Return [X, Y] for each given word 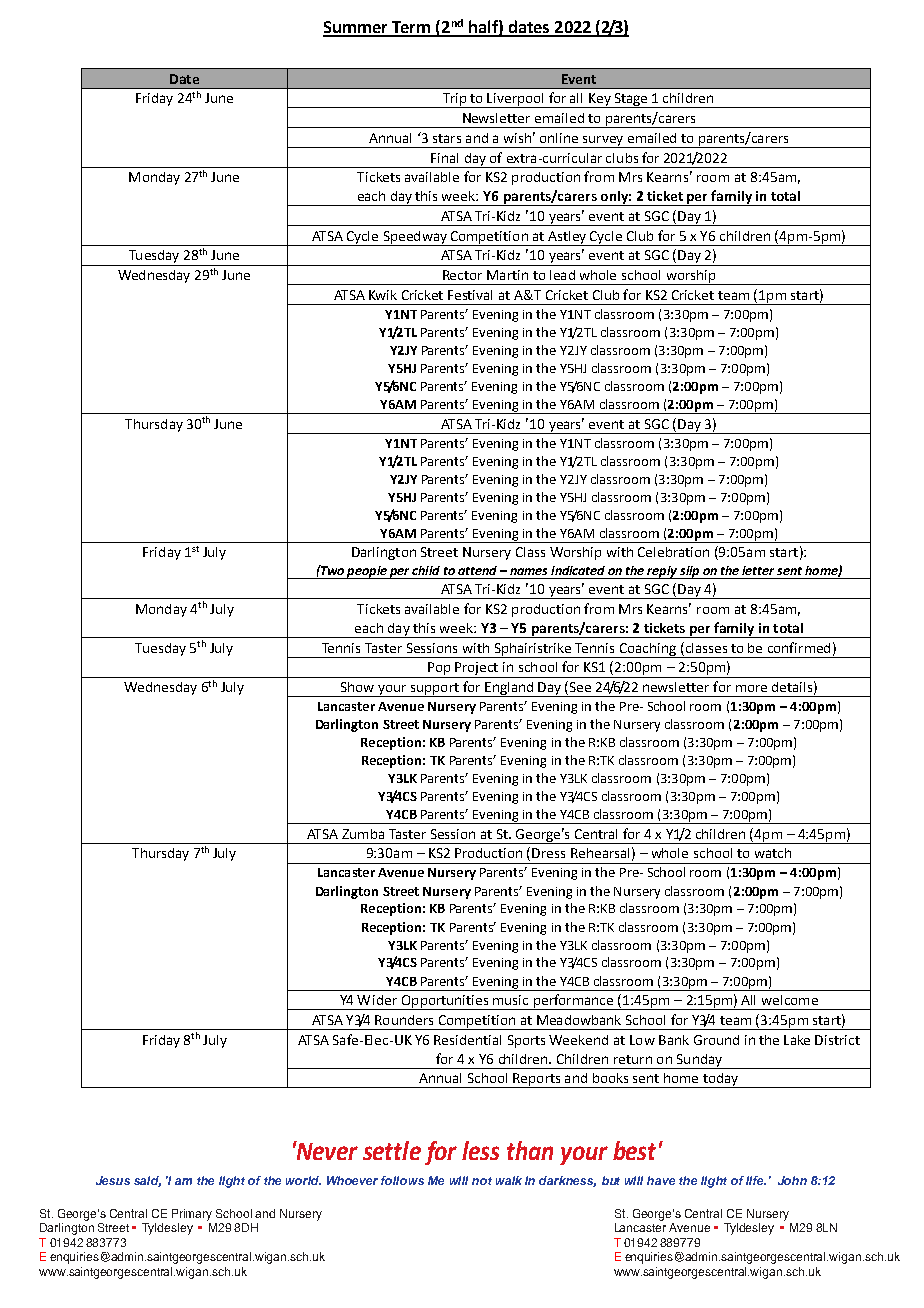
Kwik [383, 295]
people [367, 572]
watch [773, 853]
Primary [192, 1215]
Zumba [363, 834]
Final [444, 158]
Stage [631, 100]
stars [447, 138]
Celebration [673, 552]
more [751, 688]
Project [477, 670]
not [482, 1181]
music [510, 1000]
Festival [470, 295]
